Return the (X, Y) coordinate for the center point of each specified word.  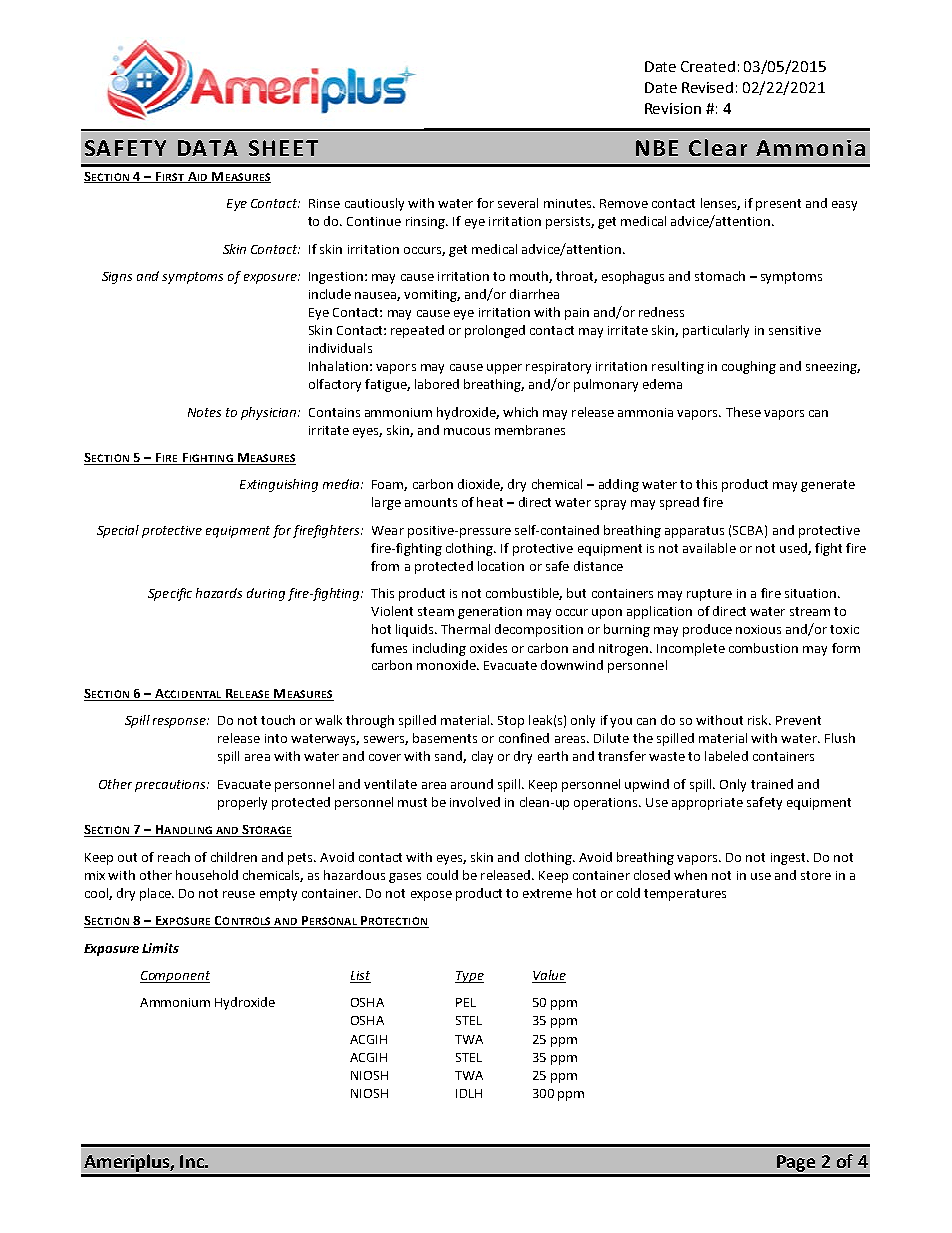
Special (118, 531)
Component (175, 977)
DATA (208, 148)
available (709, 548)
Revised (707, 87)
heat (490, 502)
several (518, 203)
